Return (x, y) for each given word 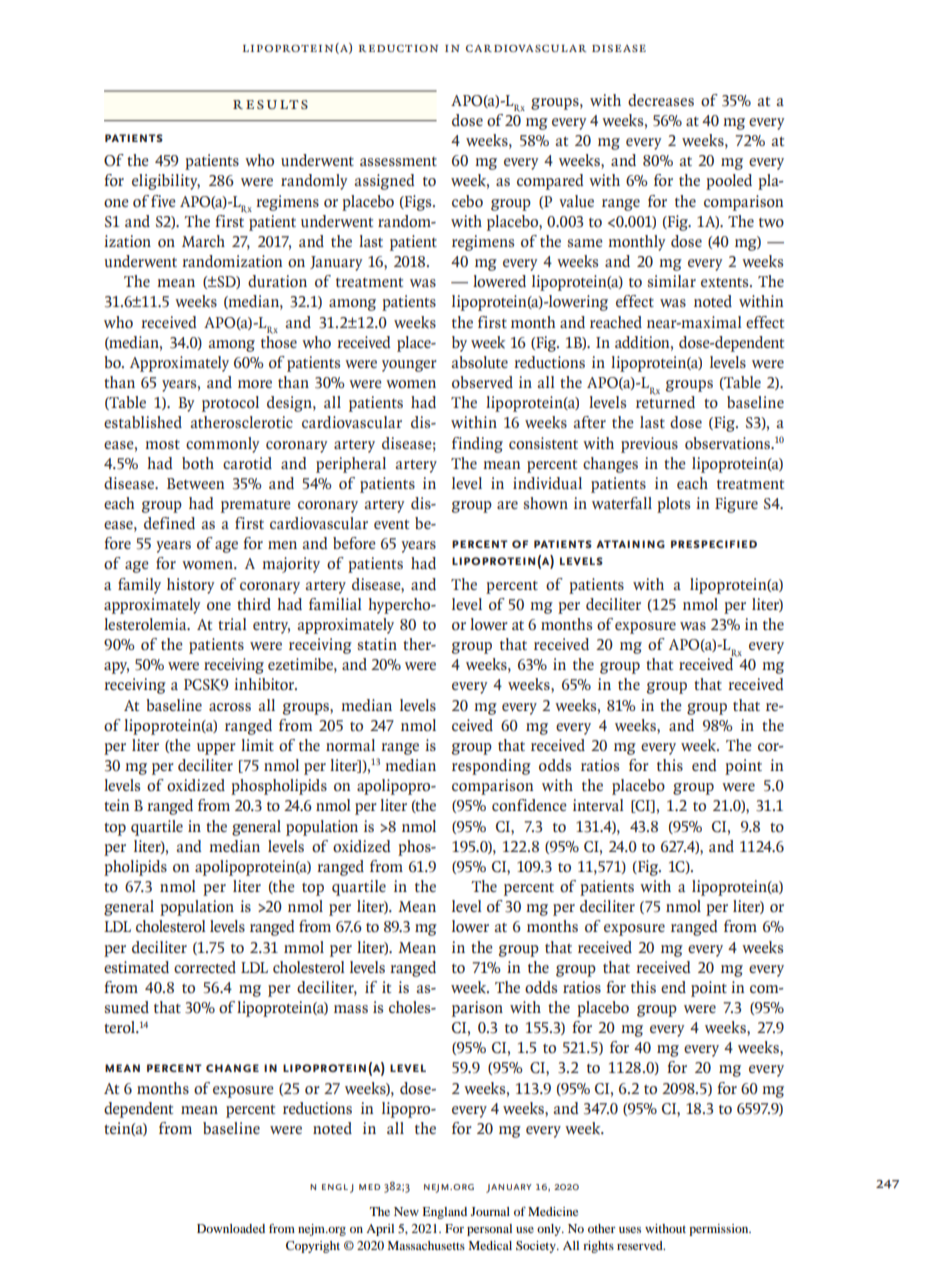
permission (720, 1230)
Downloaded (231, 1228)
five (163, 201)
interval (598, 805)
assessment (398, 161)
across (230, 707)
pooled (729, 182)
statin (377, 644)
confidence (529, 805)
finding (477, 445)
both (198, 463)
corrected (205, 967)
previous (649, 445)
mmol (304, 947)
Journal (490, 1211)
